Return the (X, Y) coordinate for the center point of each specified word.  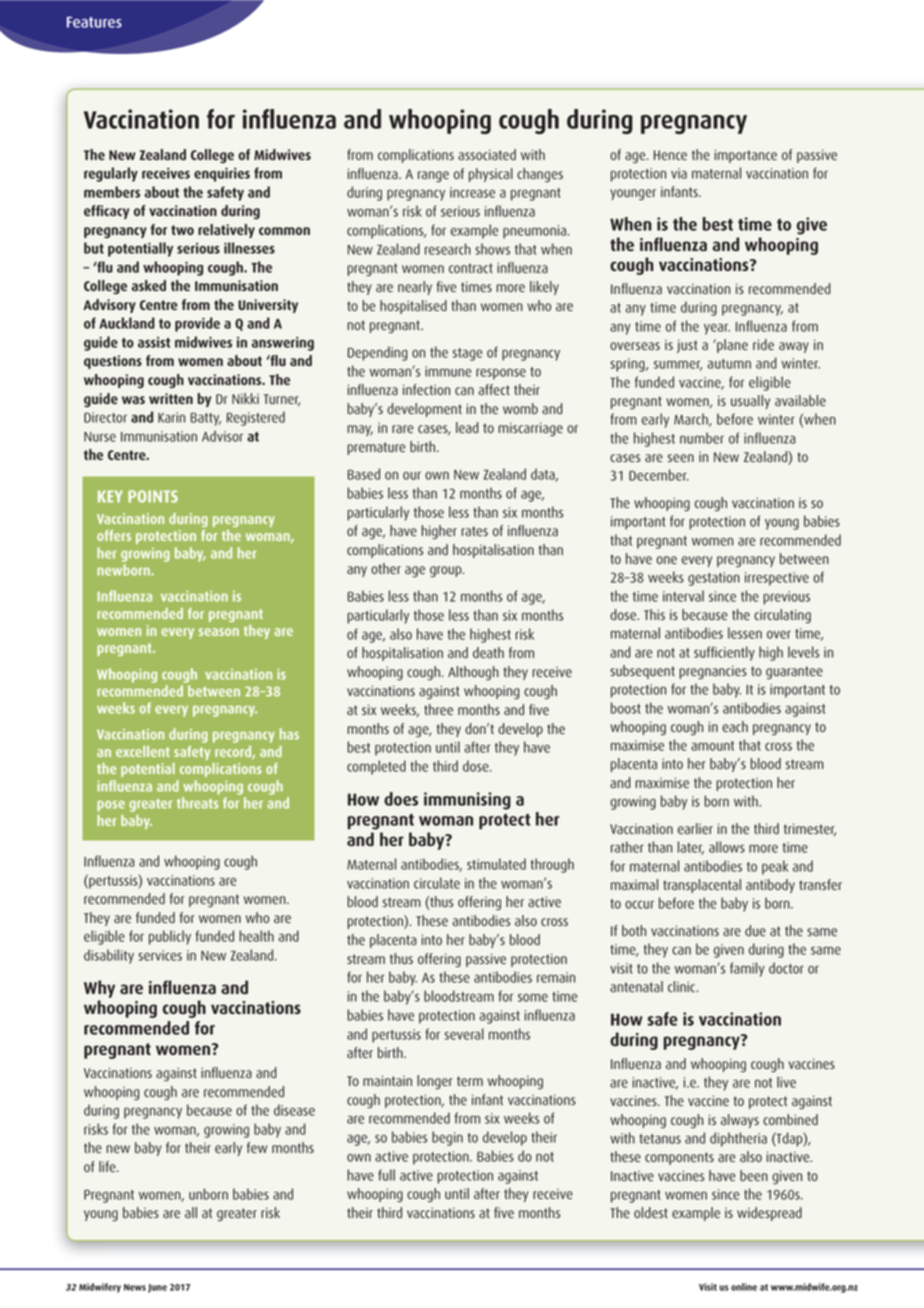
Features (94, 22)
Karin (171, 417)
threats (197, 803)
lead (467, 428)
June (157, 1288)
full (386, 1175)
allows (727, 847)
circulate (437, 883)
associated (487, 155)
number (702, 438)
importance (746, 156)
